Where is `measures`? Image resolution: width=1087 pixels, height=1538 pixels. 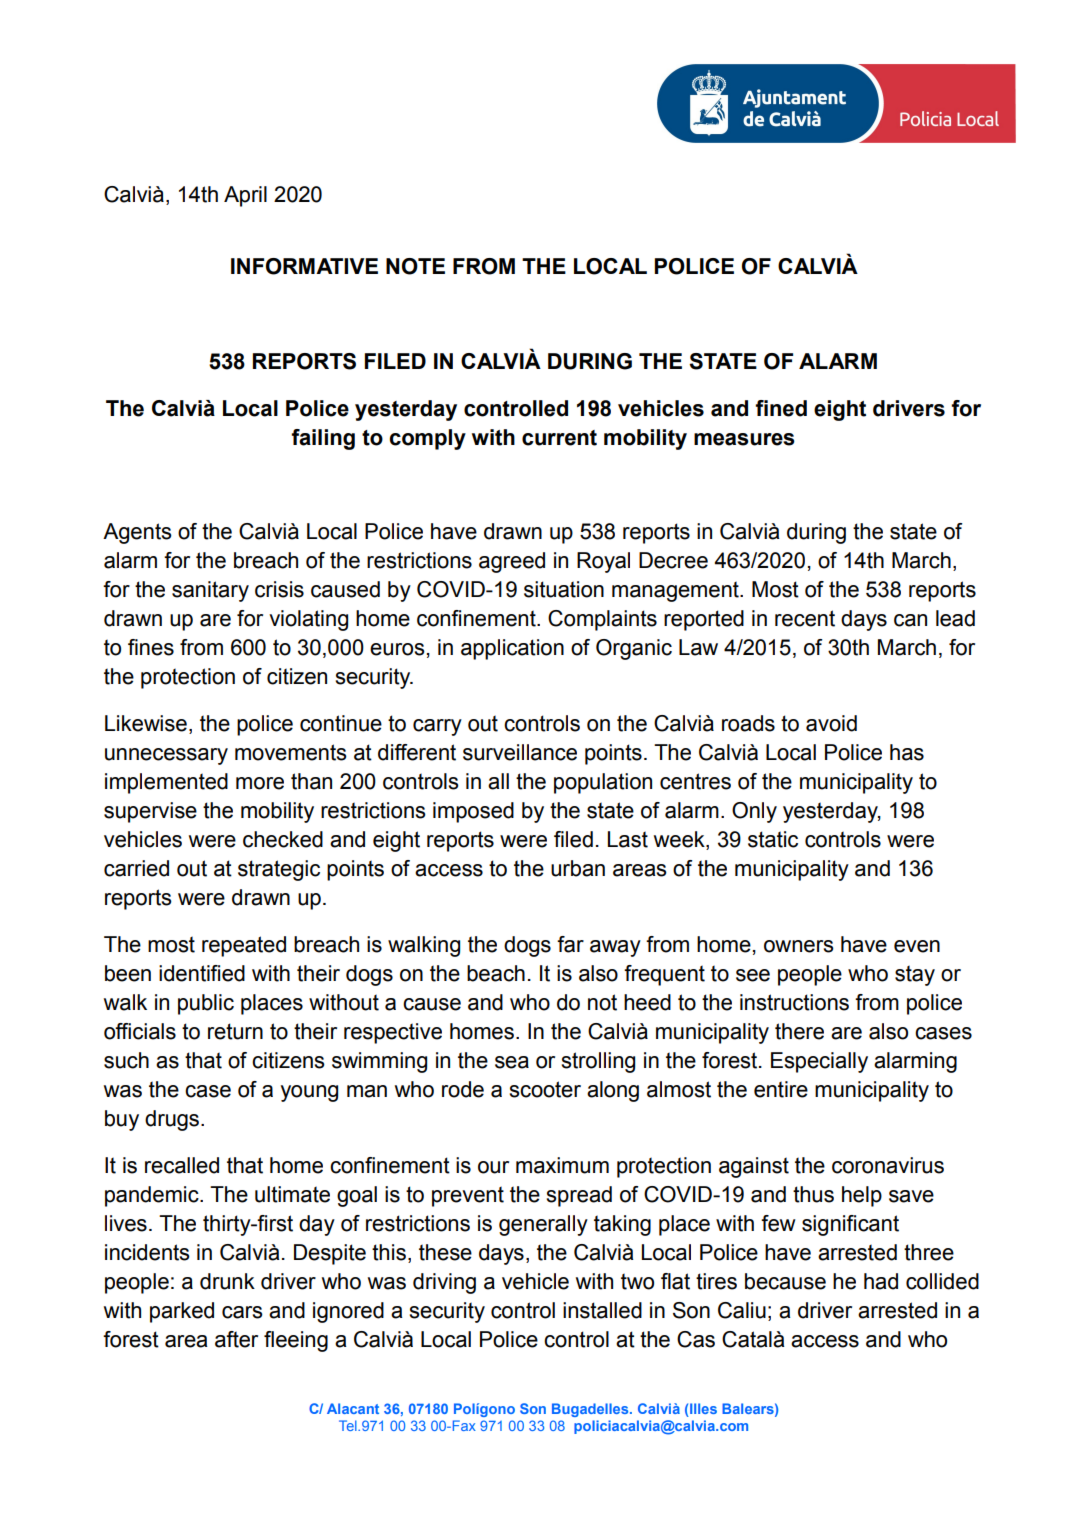 measures is located at coordinates (744, 439).
